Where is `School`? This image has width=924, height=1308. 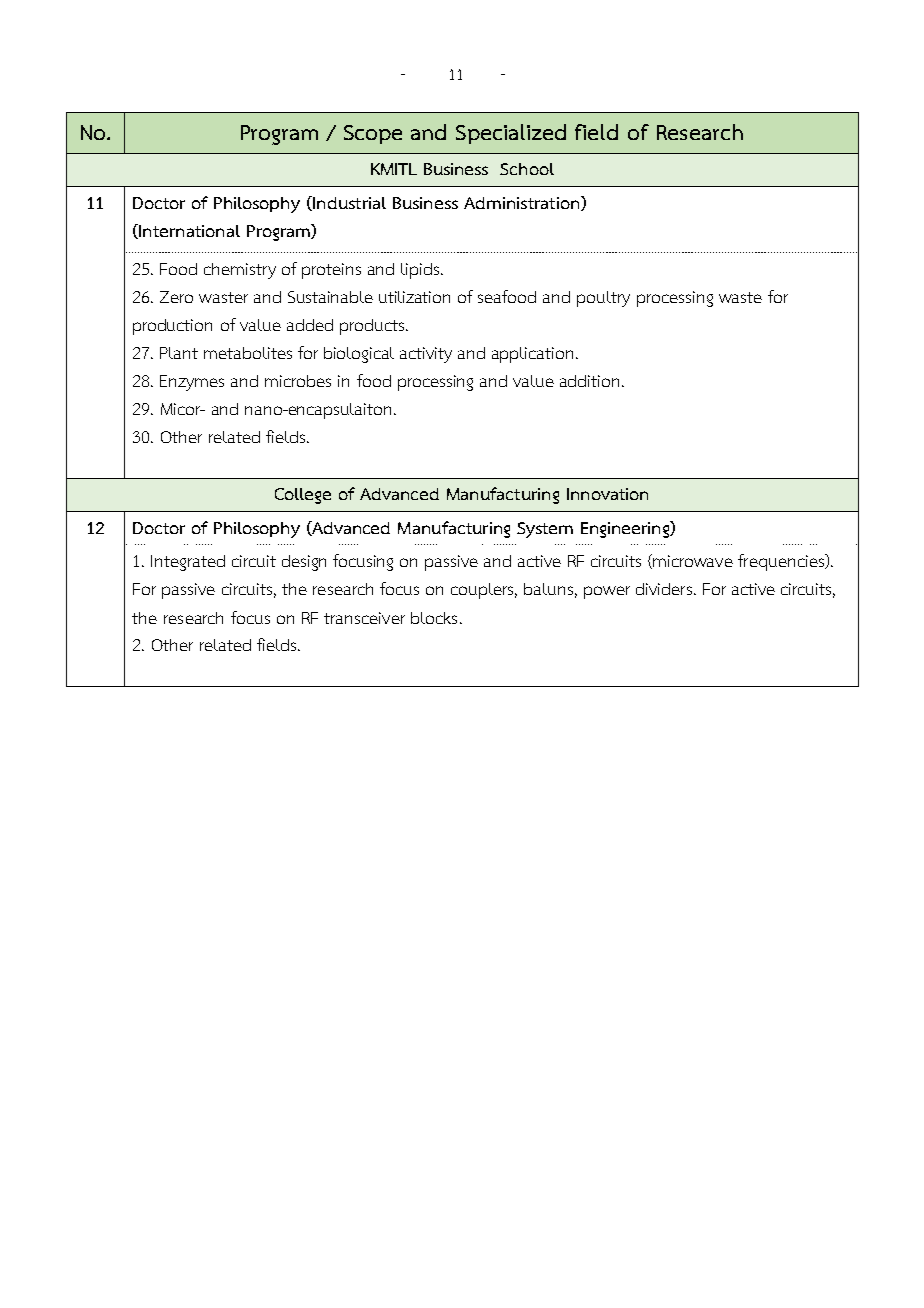
School is located at coordinates (527, 169).
